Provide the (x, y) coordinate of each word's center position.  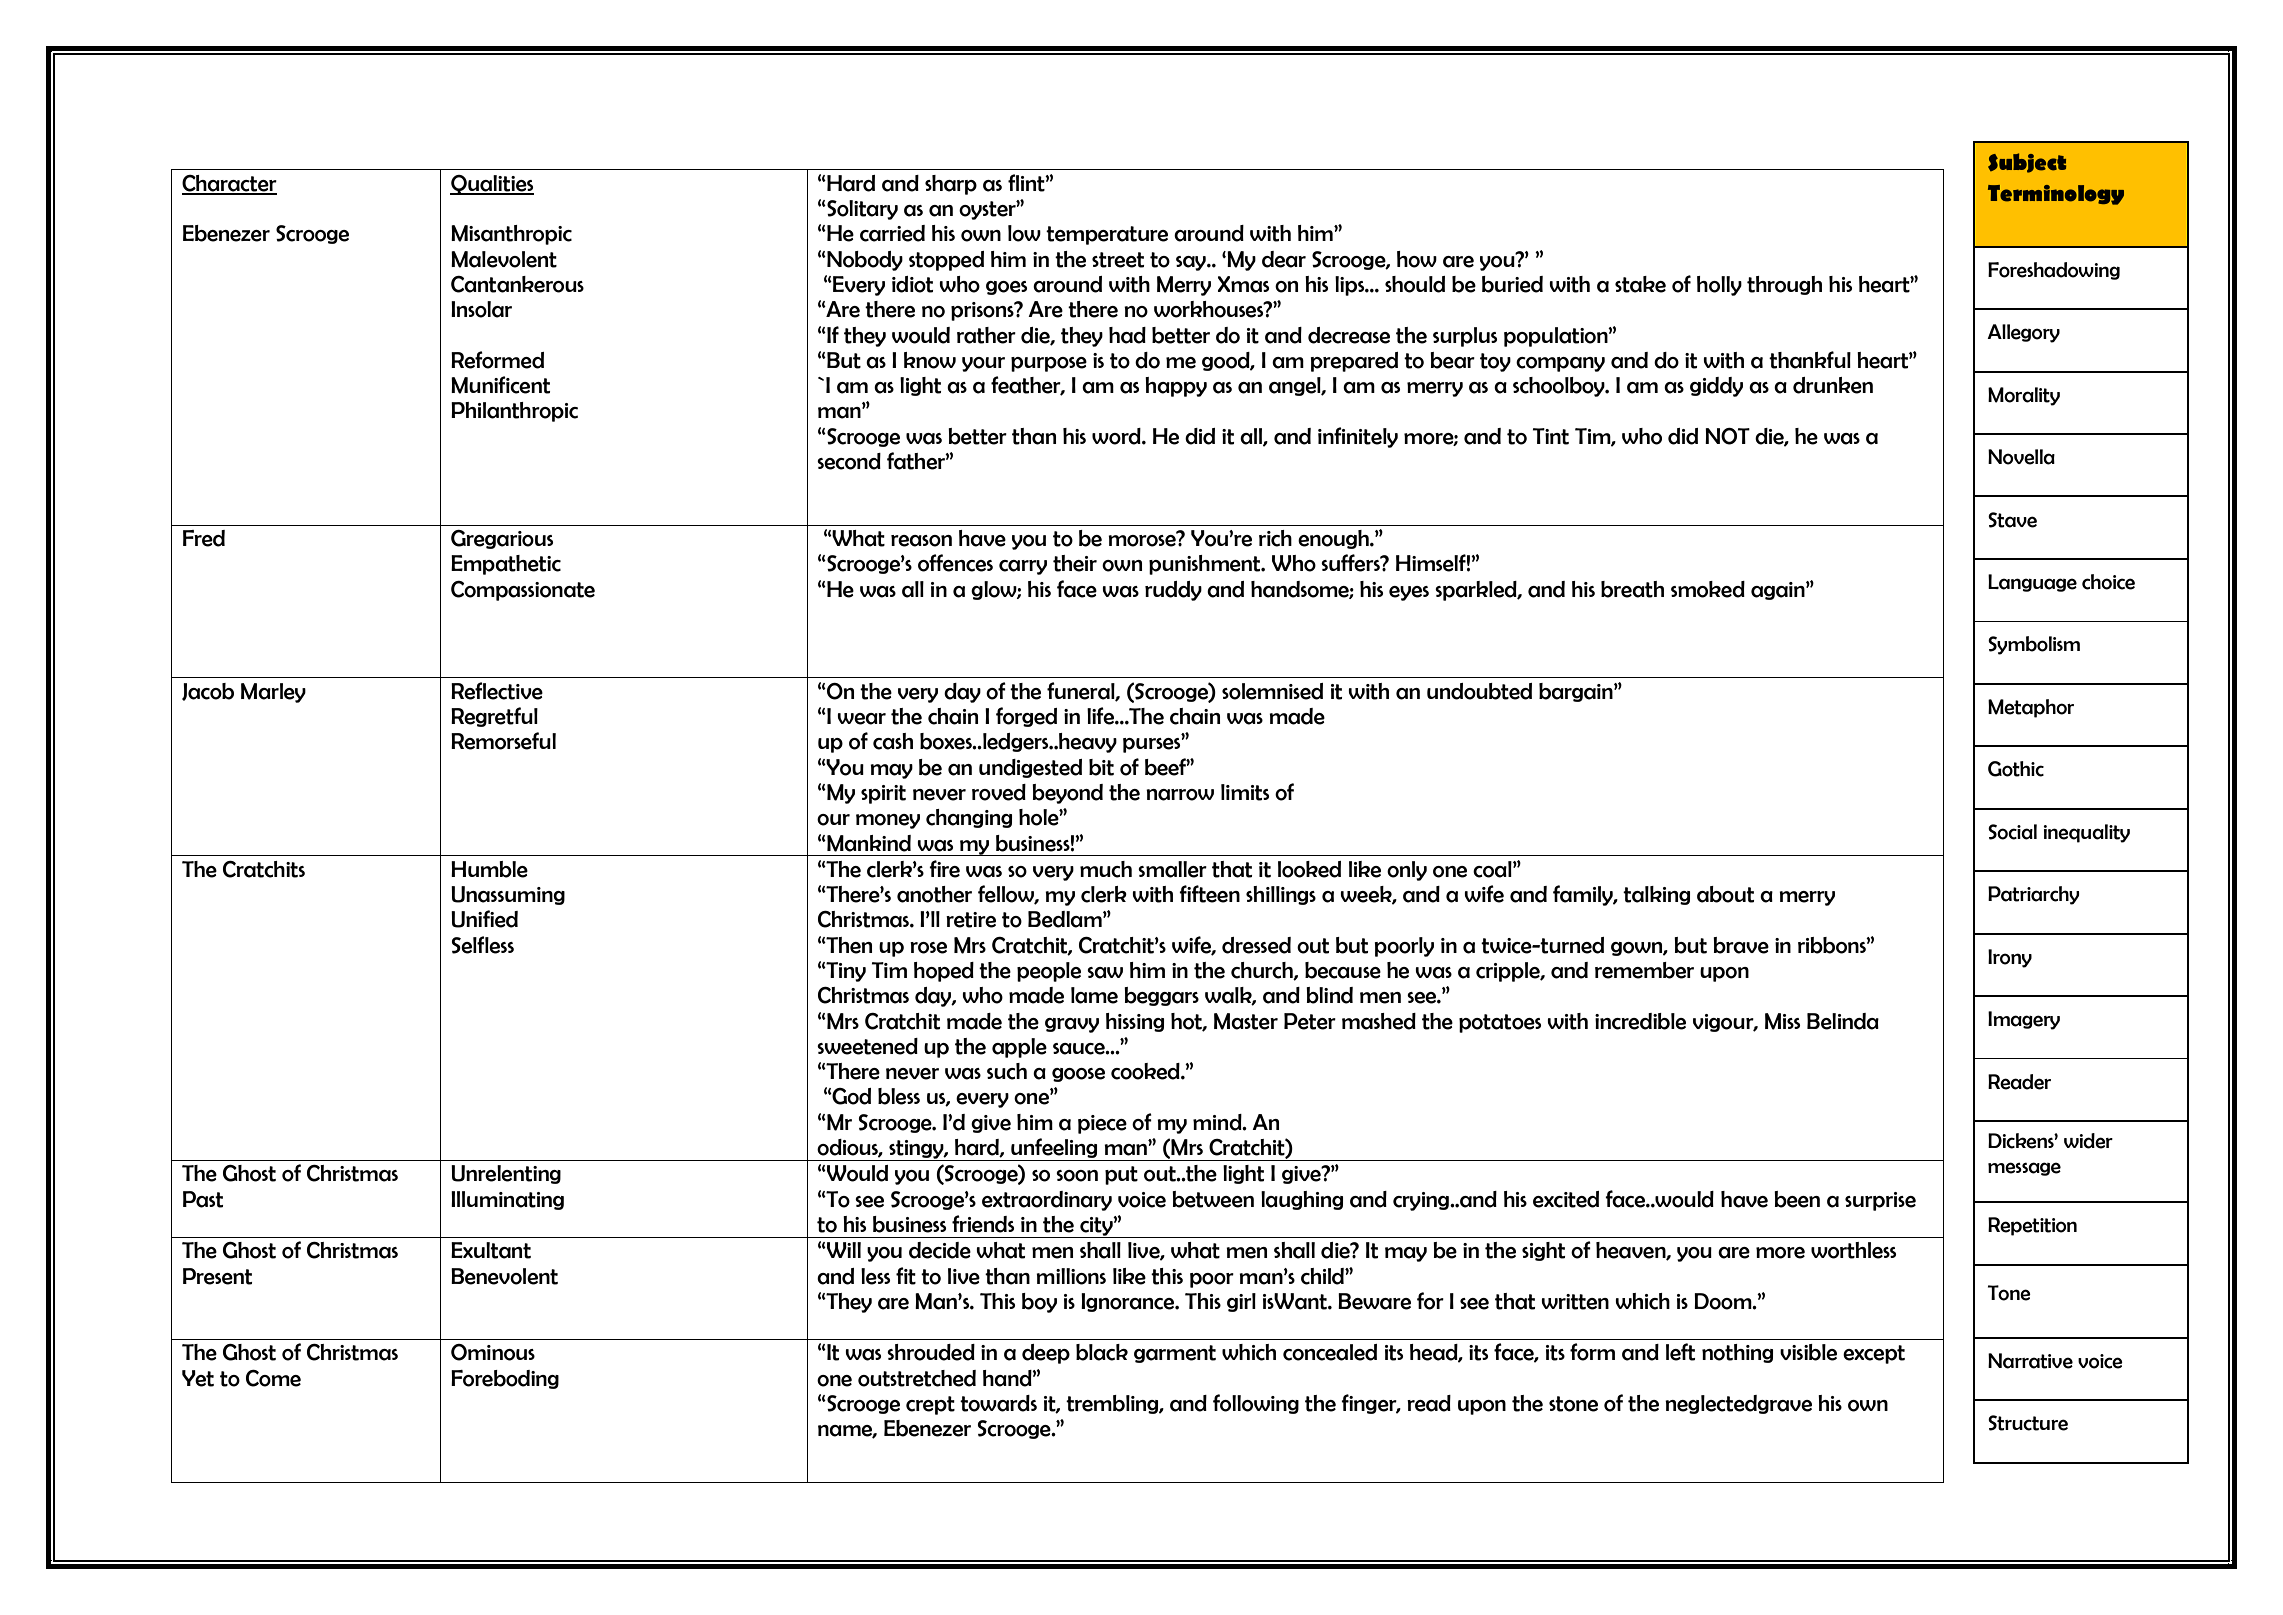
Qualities (492, 185)
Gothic (2016, 769)
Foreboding (505, 1379)
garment (1175, 1354)
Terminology (2056, 195)
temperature (1107, 235)
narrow (1180, 795)
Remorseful (503, 741)
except (1874, 1354)
